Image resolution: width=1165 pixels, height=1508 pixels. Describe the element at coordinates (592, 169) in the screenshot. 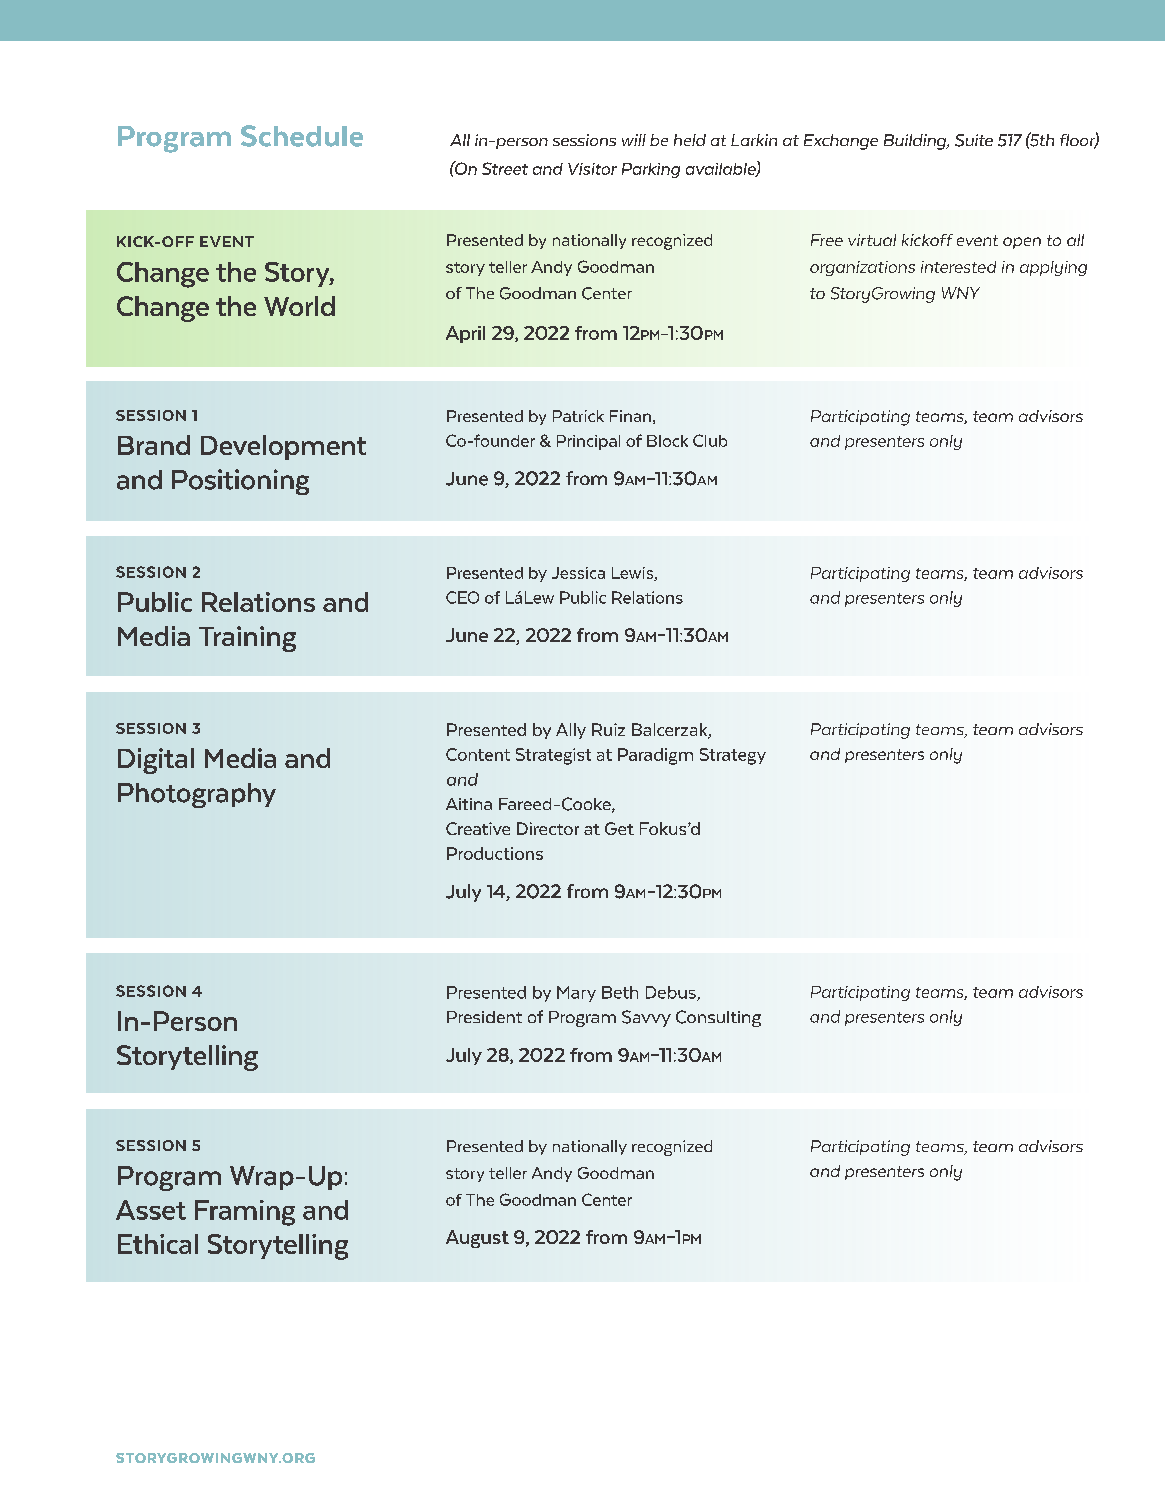

I see `Visitor` at that location.
